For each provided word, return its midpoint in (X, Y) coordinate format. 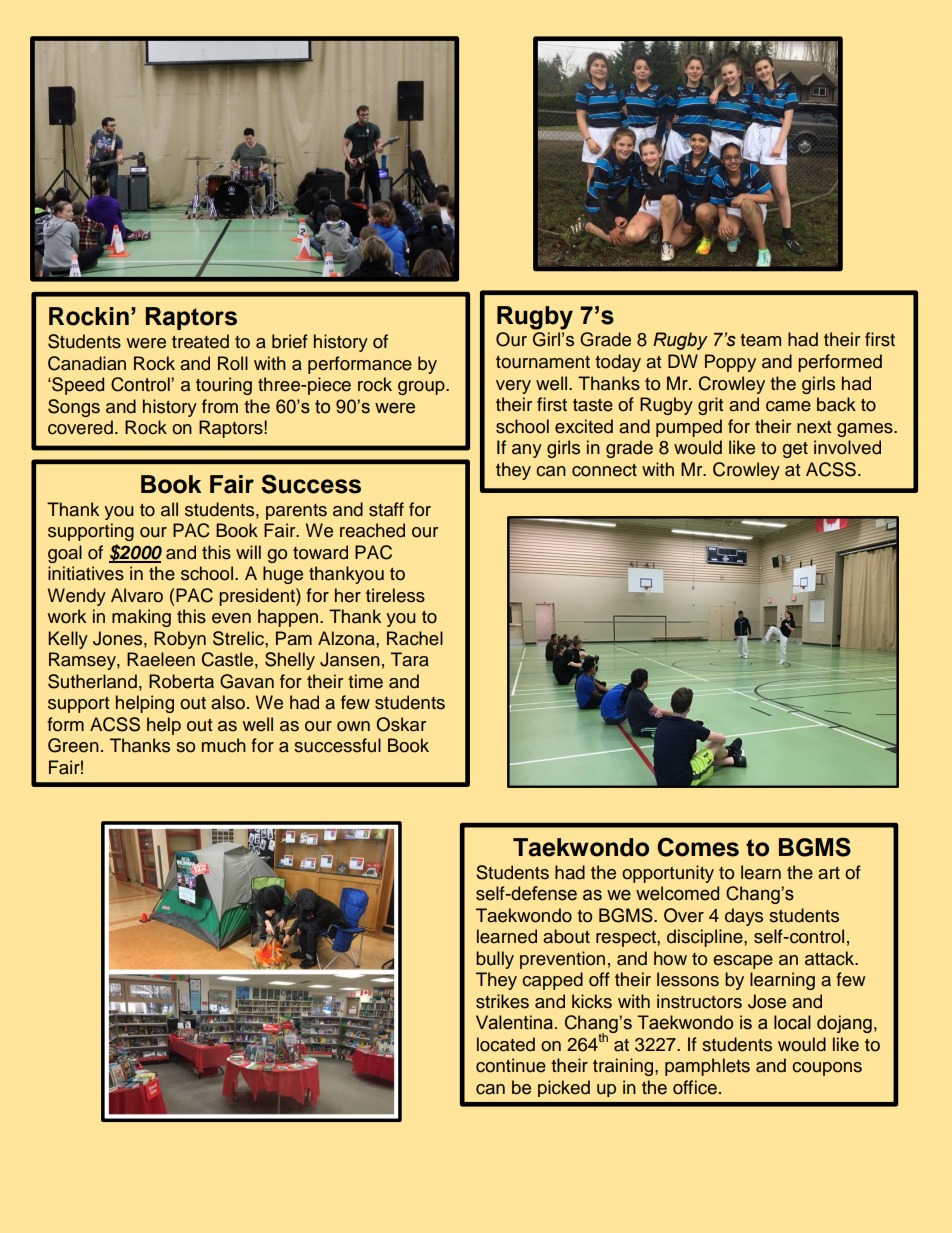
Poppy (730, 363)
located (506, 1044)
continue (511, 1065)
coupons (827, 1069)
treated (200, 341)
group (422, 388)
